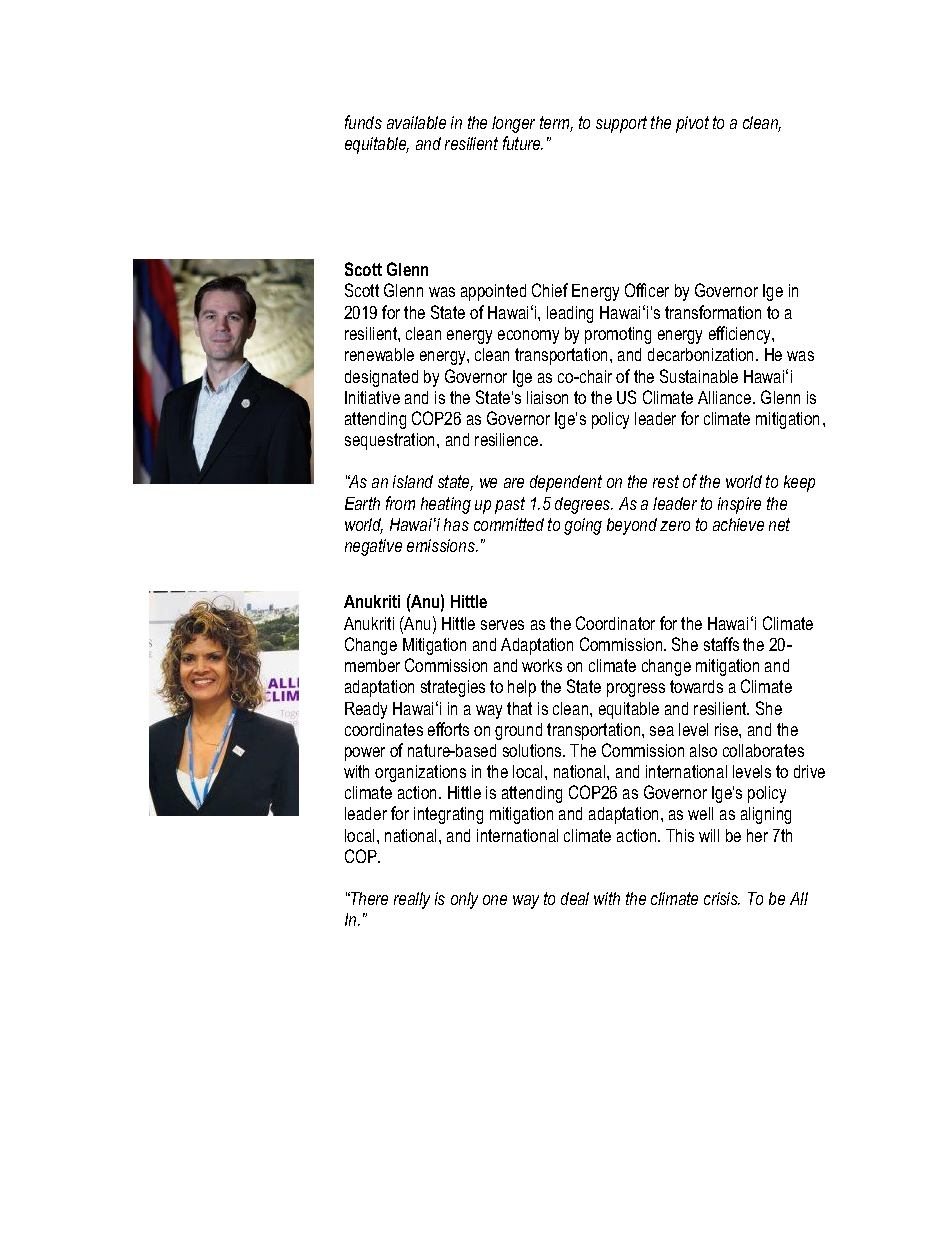 This screenshot has width=952, height=1233. What do you see at coordinates (584, 505) in the screenshot?
I see `degrees` at bounding box center [584, 505].
